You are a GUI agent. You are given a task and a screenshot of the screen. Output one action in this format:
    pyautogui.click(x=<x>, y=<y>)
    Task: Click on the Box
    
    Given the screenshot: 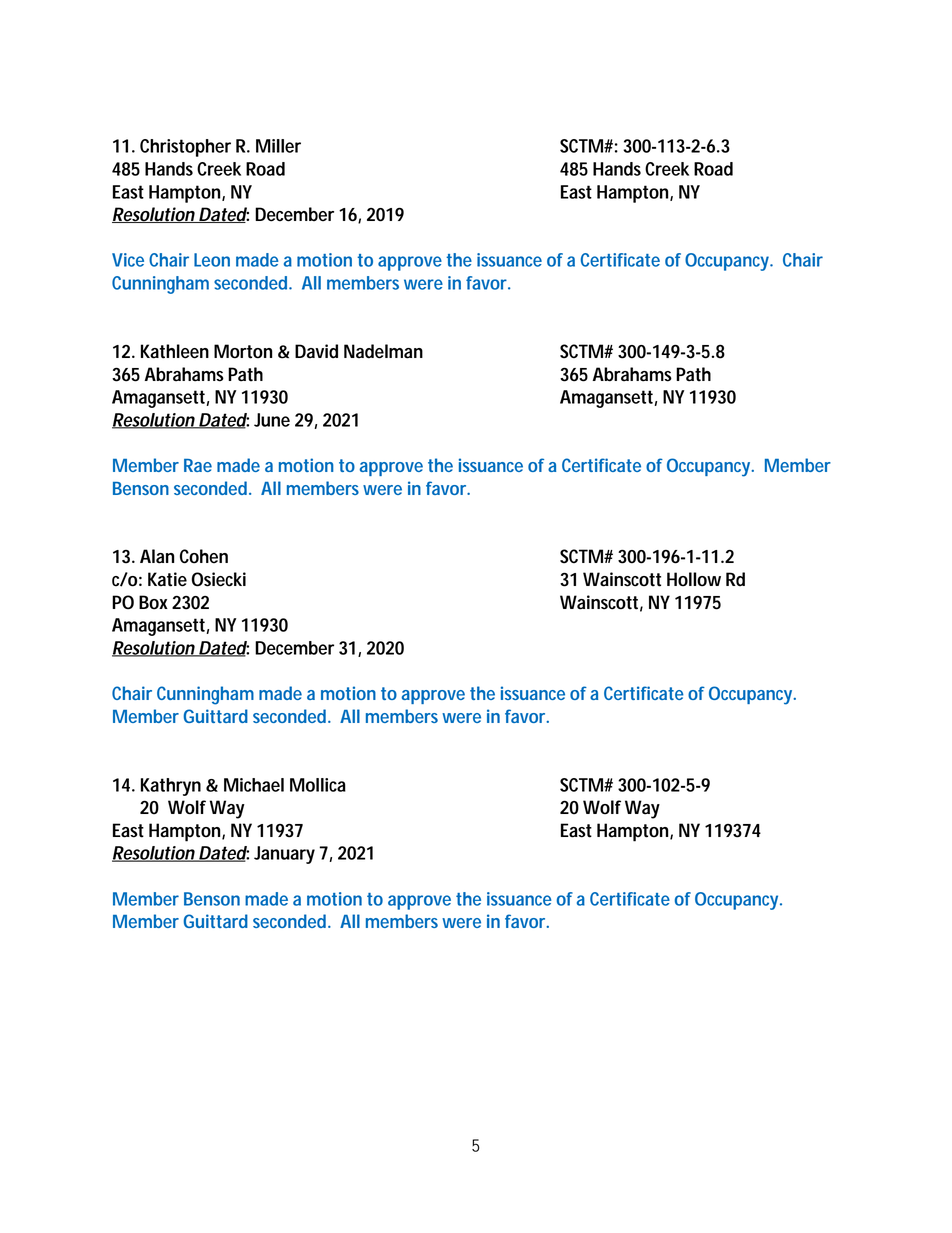 What is the action you would take?
    pyautogui.click(x=153, y=602)
